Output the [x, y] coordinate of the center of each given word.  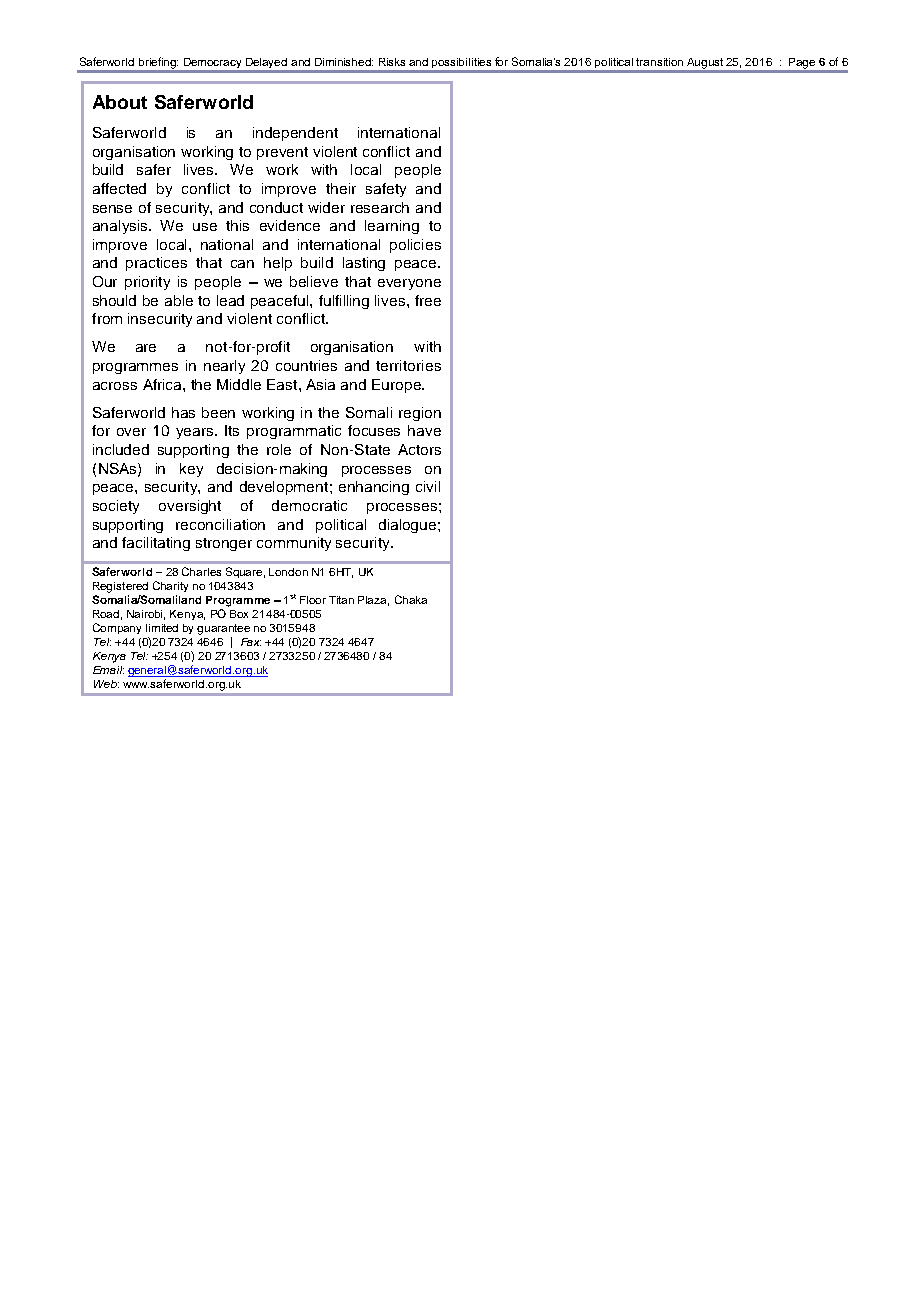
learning [392, 227]
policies [415, 246]
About [120, 102]
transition [659, 62]
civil [428, 486]
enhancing [374, 488]
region [420, 414]
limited [162, 628]
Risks [392, 62]
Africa [163, 384]
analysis [121, 227]
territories [408, 365]
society [116, 507]
